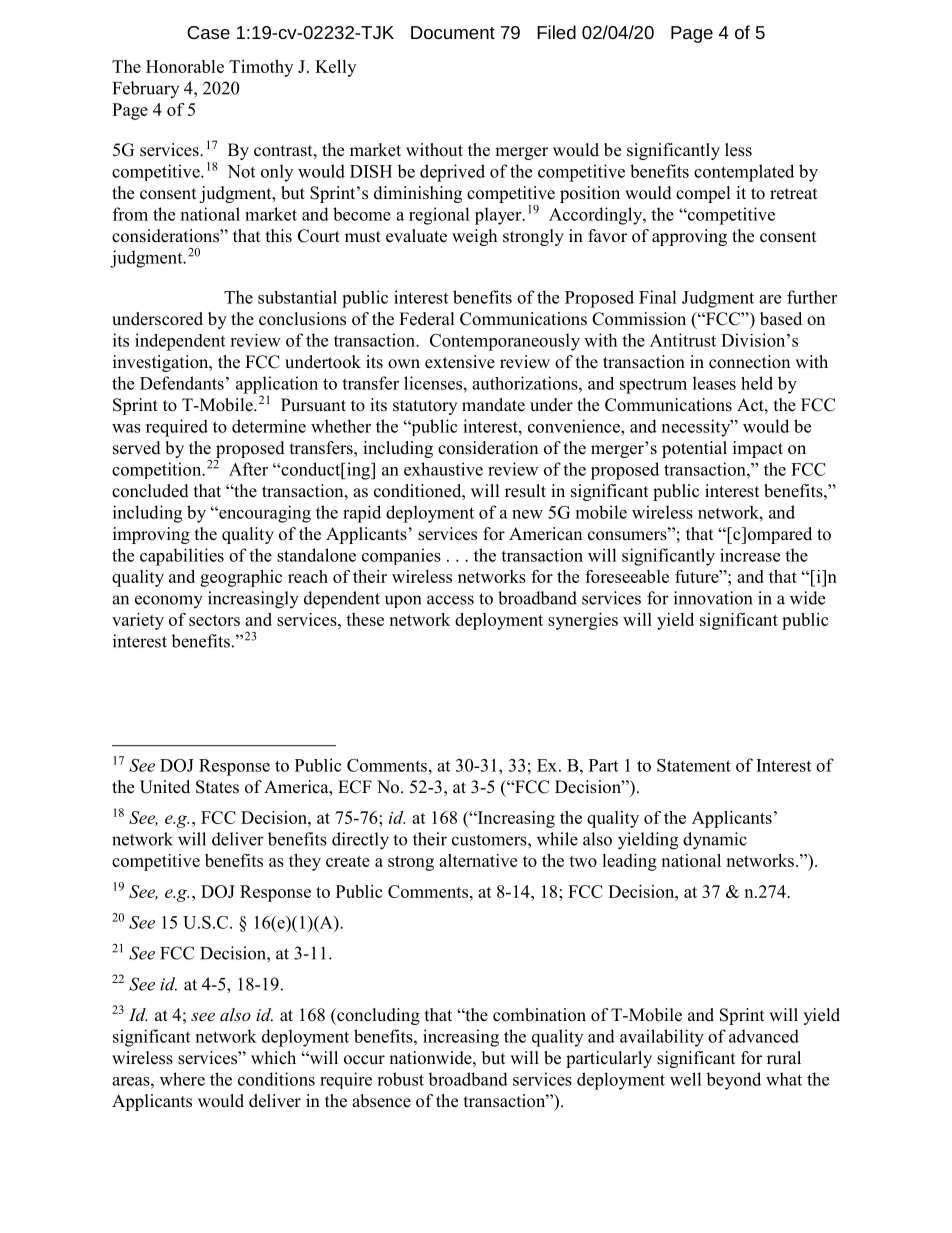  What do you see at coordinates (182, 557) in the page?
I see `capabilities` at bounding box center [182, 557].
